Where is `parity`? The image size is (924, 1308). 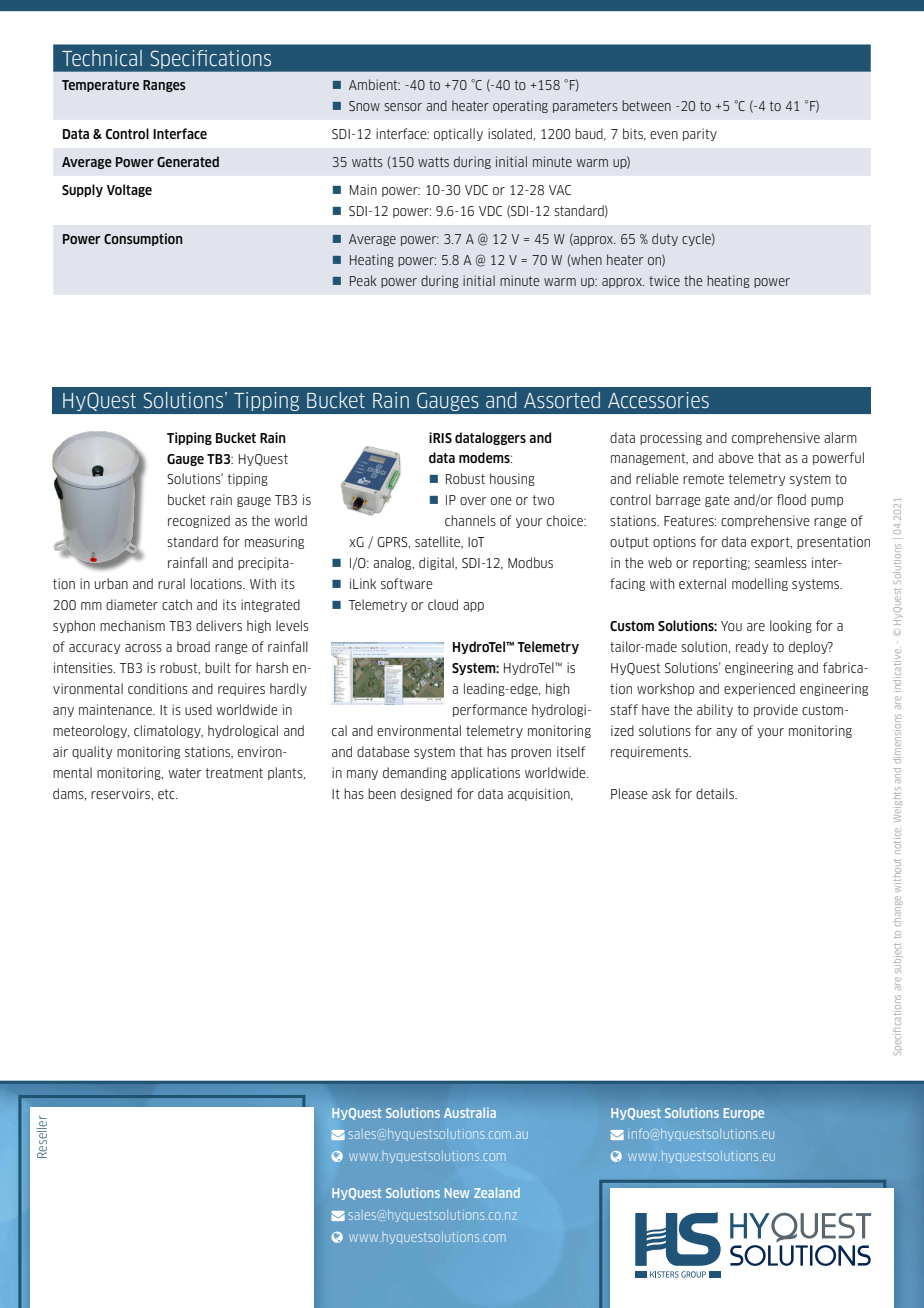 parity is located at coordinates (700, 134).
